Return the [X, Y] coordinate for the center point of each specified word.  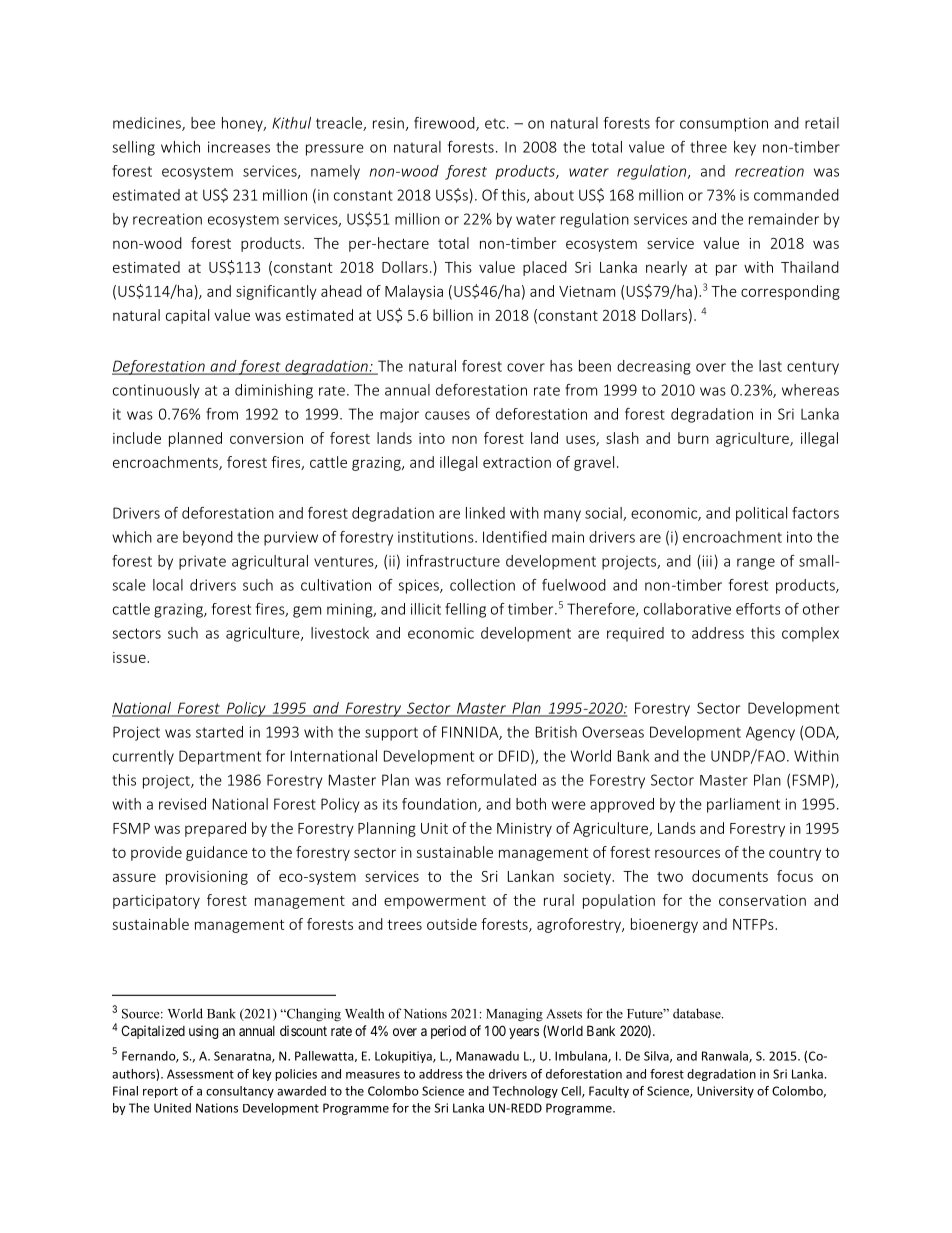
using [203, 1032]
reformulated [491, 780]
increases [239, 147]
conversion [266, 438]
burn [693, 438]
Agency [770, 733]
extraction [517, 462]
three [708, 147]
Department [220, 757]
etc [495, 123]
